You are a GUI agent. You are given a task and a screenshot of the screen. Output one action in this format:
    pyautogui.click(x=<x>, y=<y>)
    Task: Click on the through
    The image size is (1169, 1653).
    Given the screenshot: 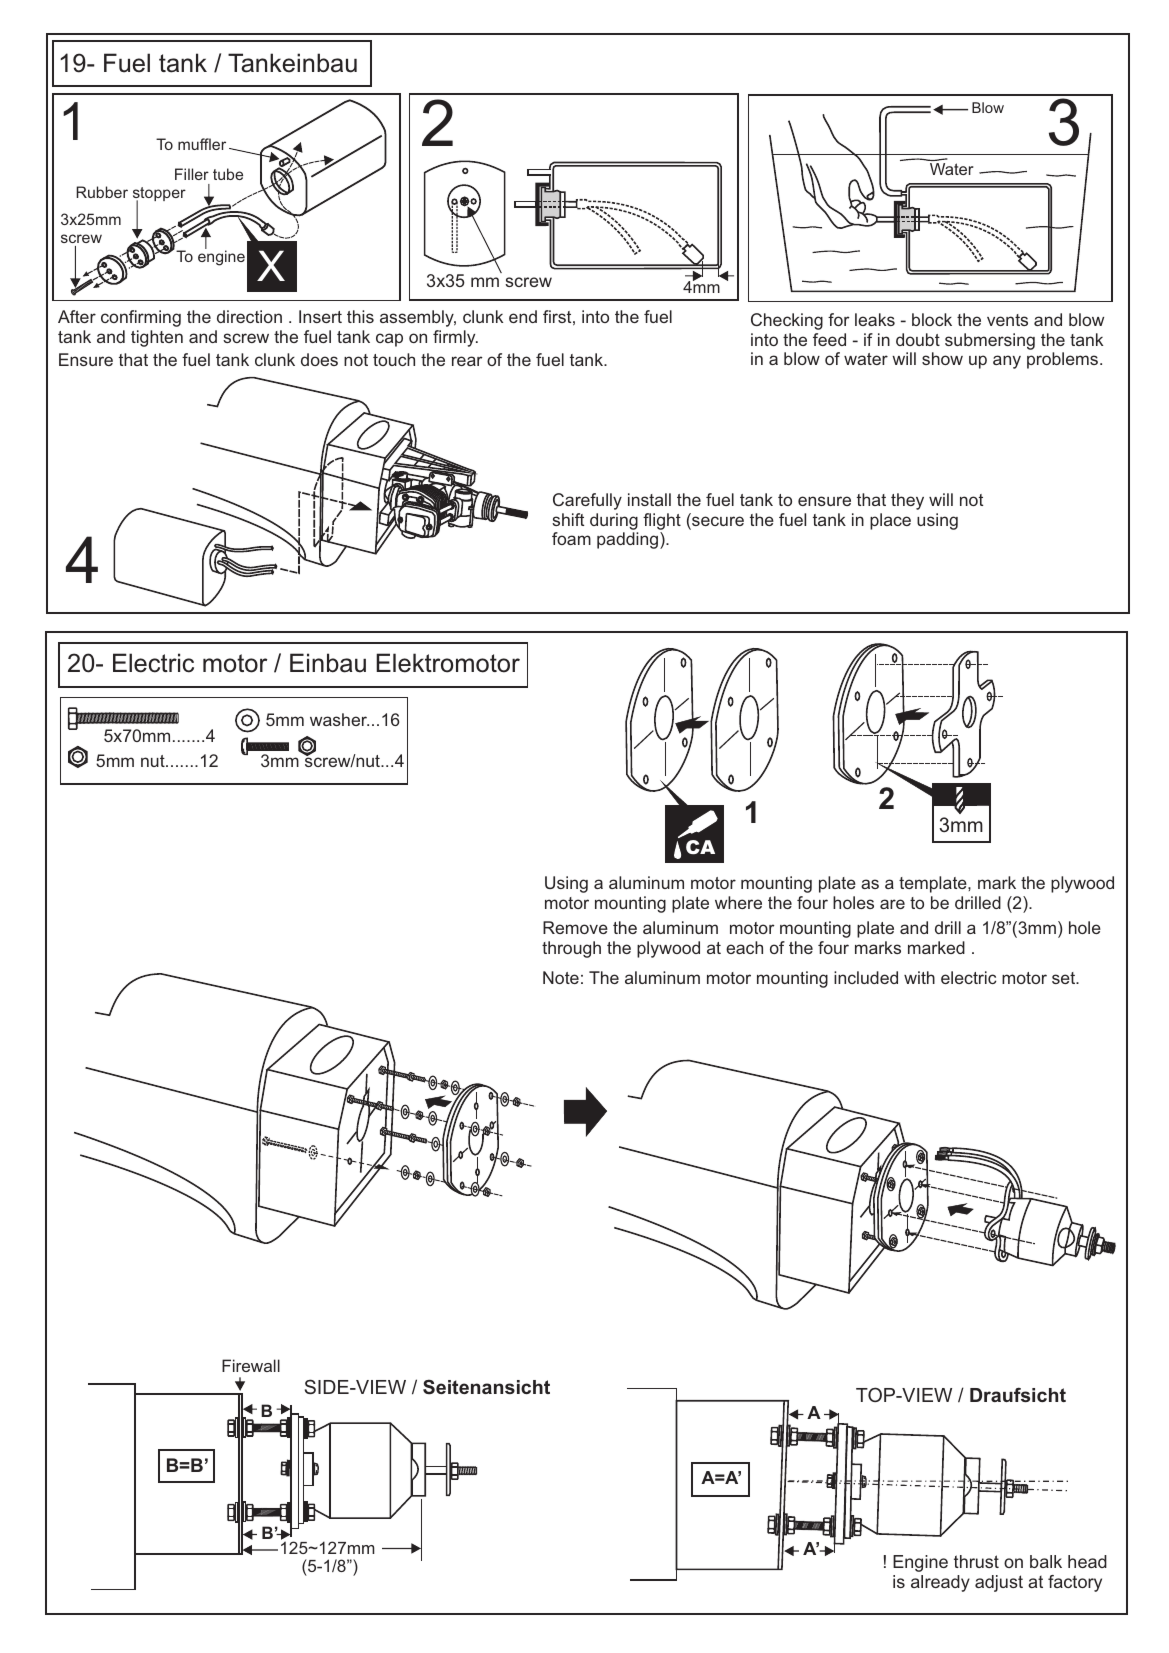 What is the action you would take?
    pyautogui.click(x=571, y=949)
